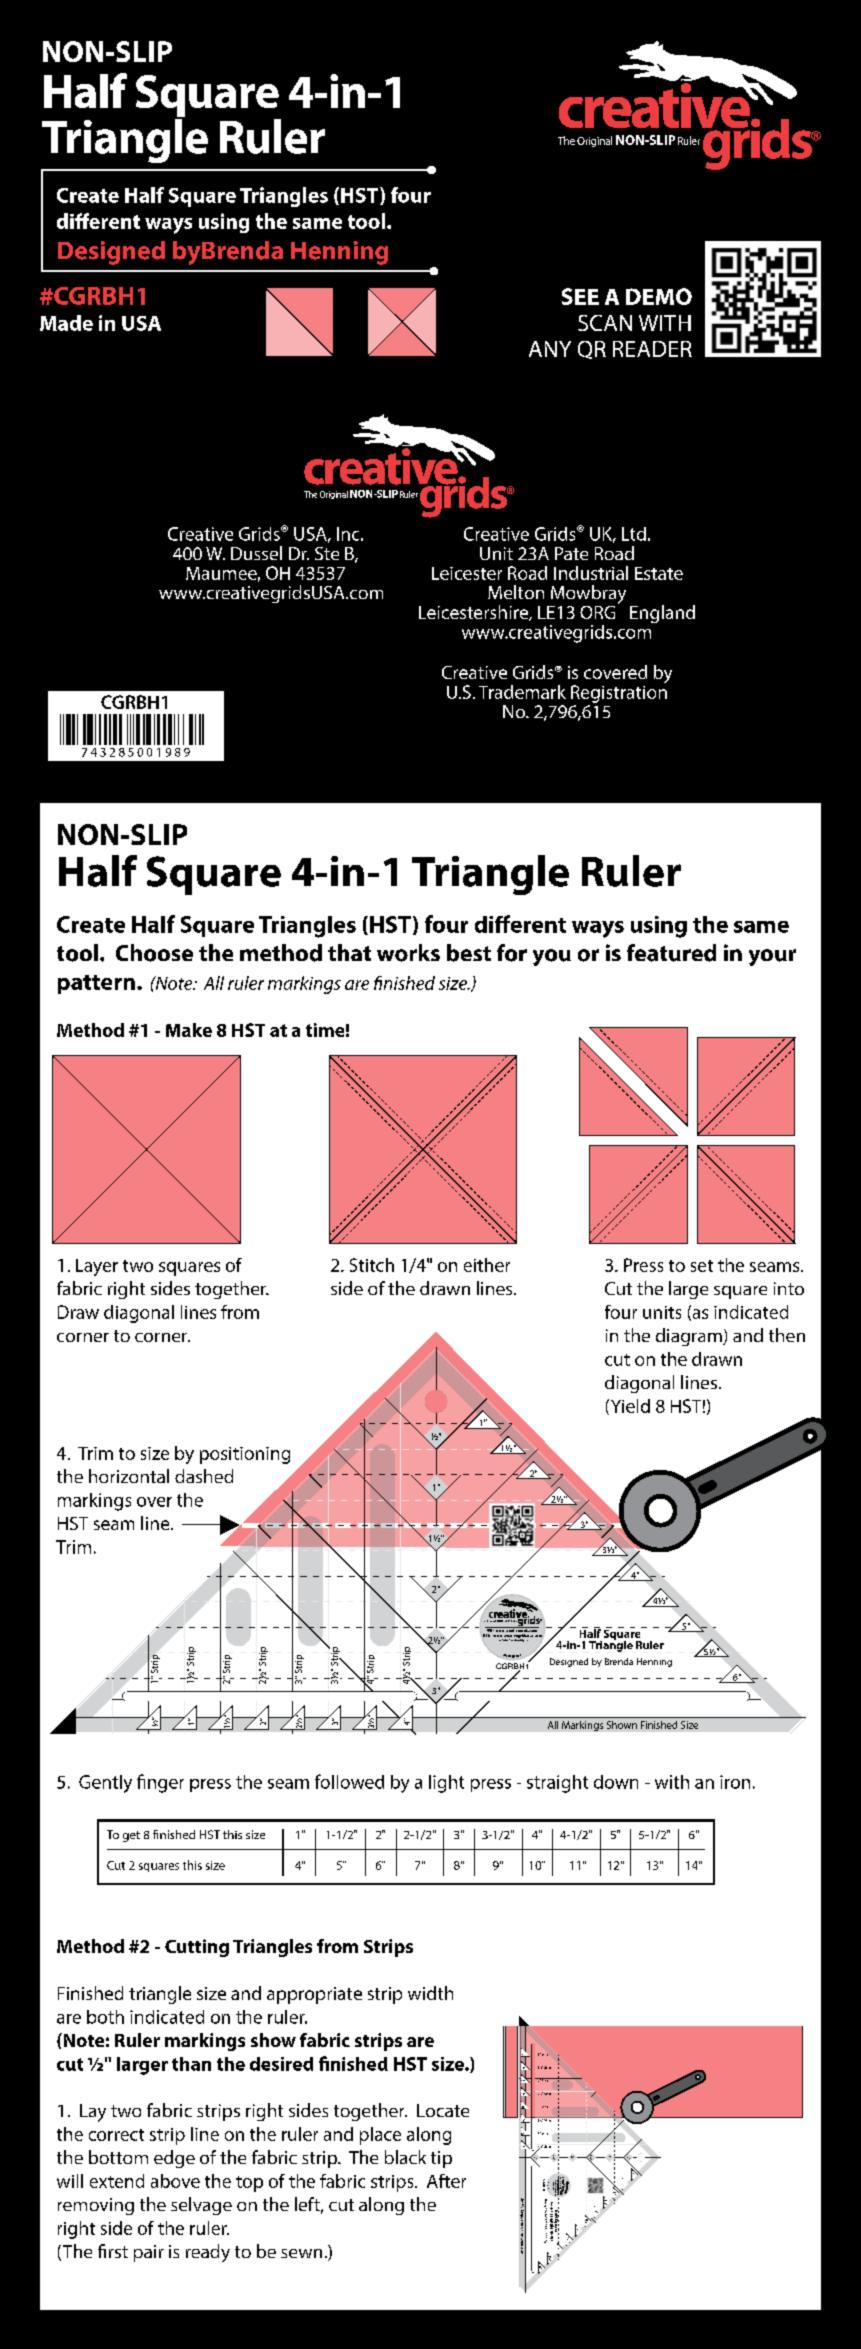  Describe the element at coordinates (446, 2181) in the page. I see `After` at that location.
